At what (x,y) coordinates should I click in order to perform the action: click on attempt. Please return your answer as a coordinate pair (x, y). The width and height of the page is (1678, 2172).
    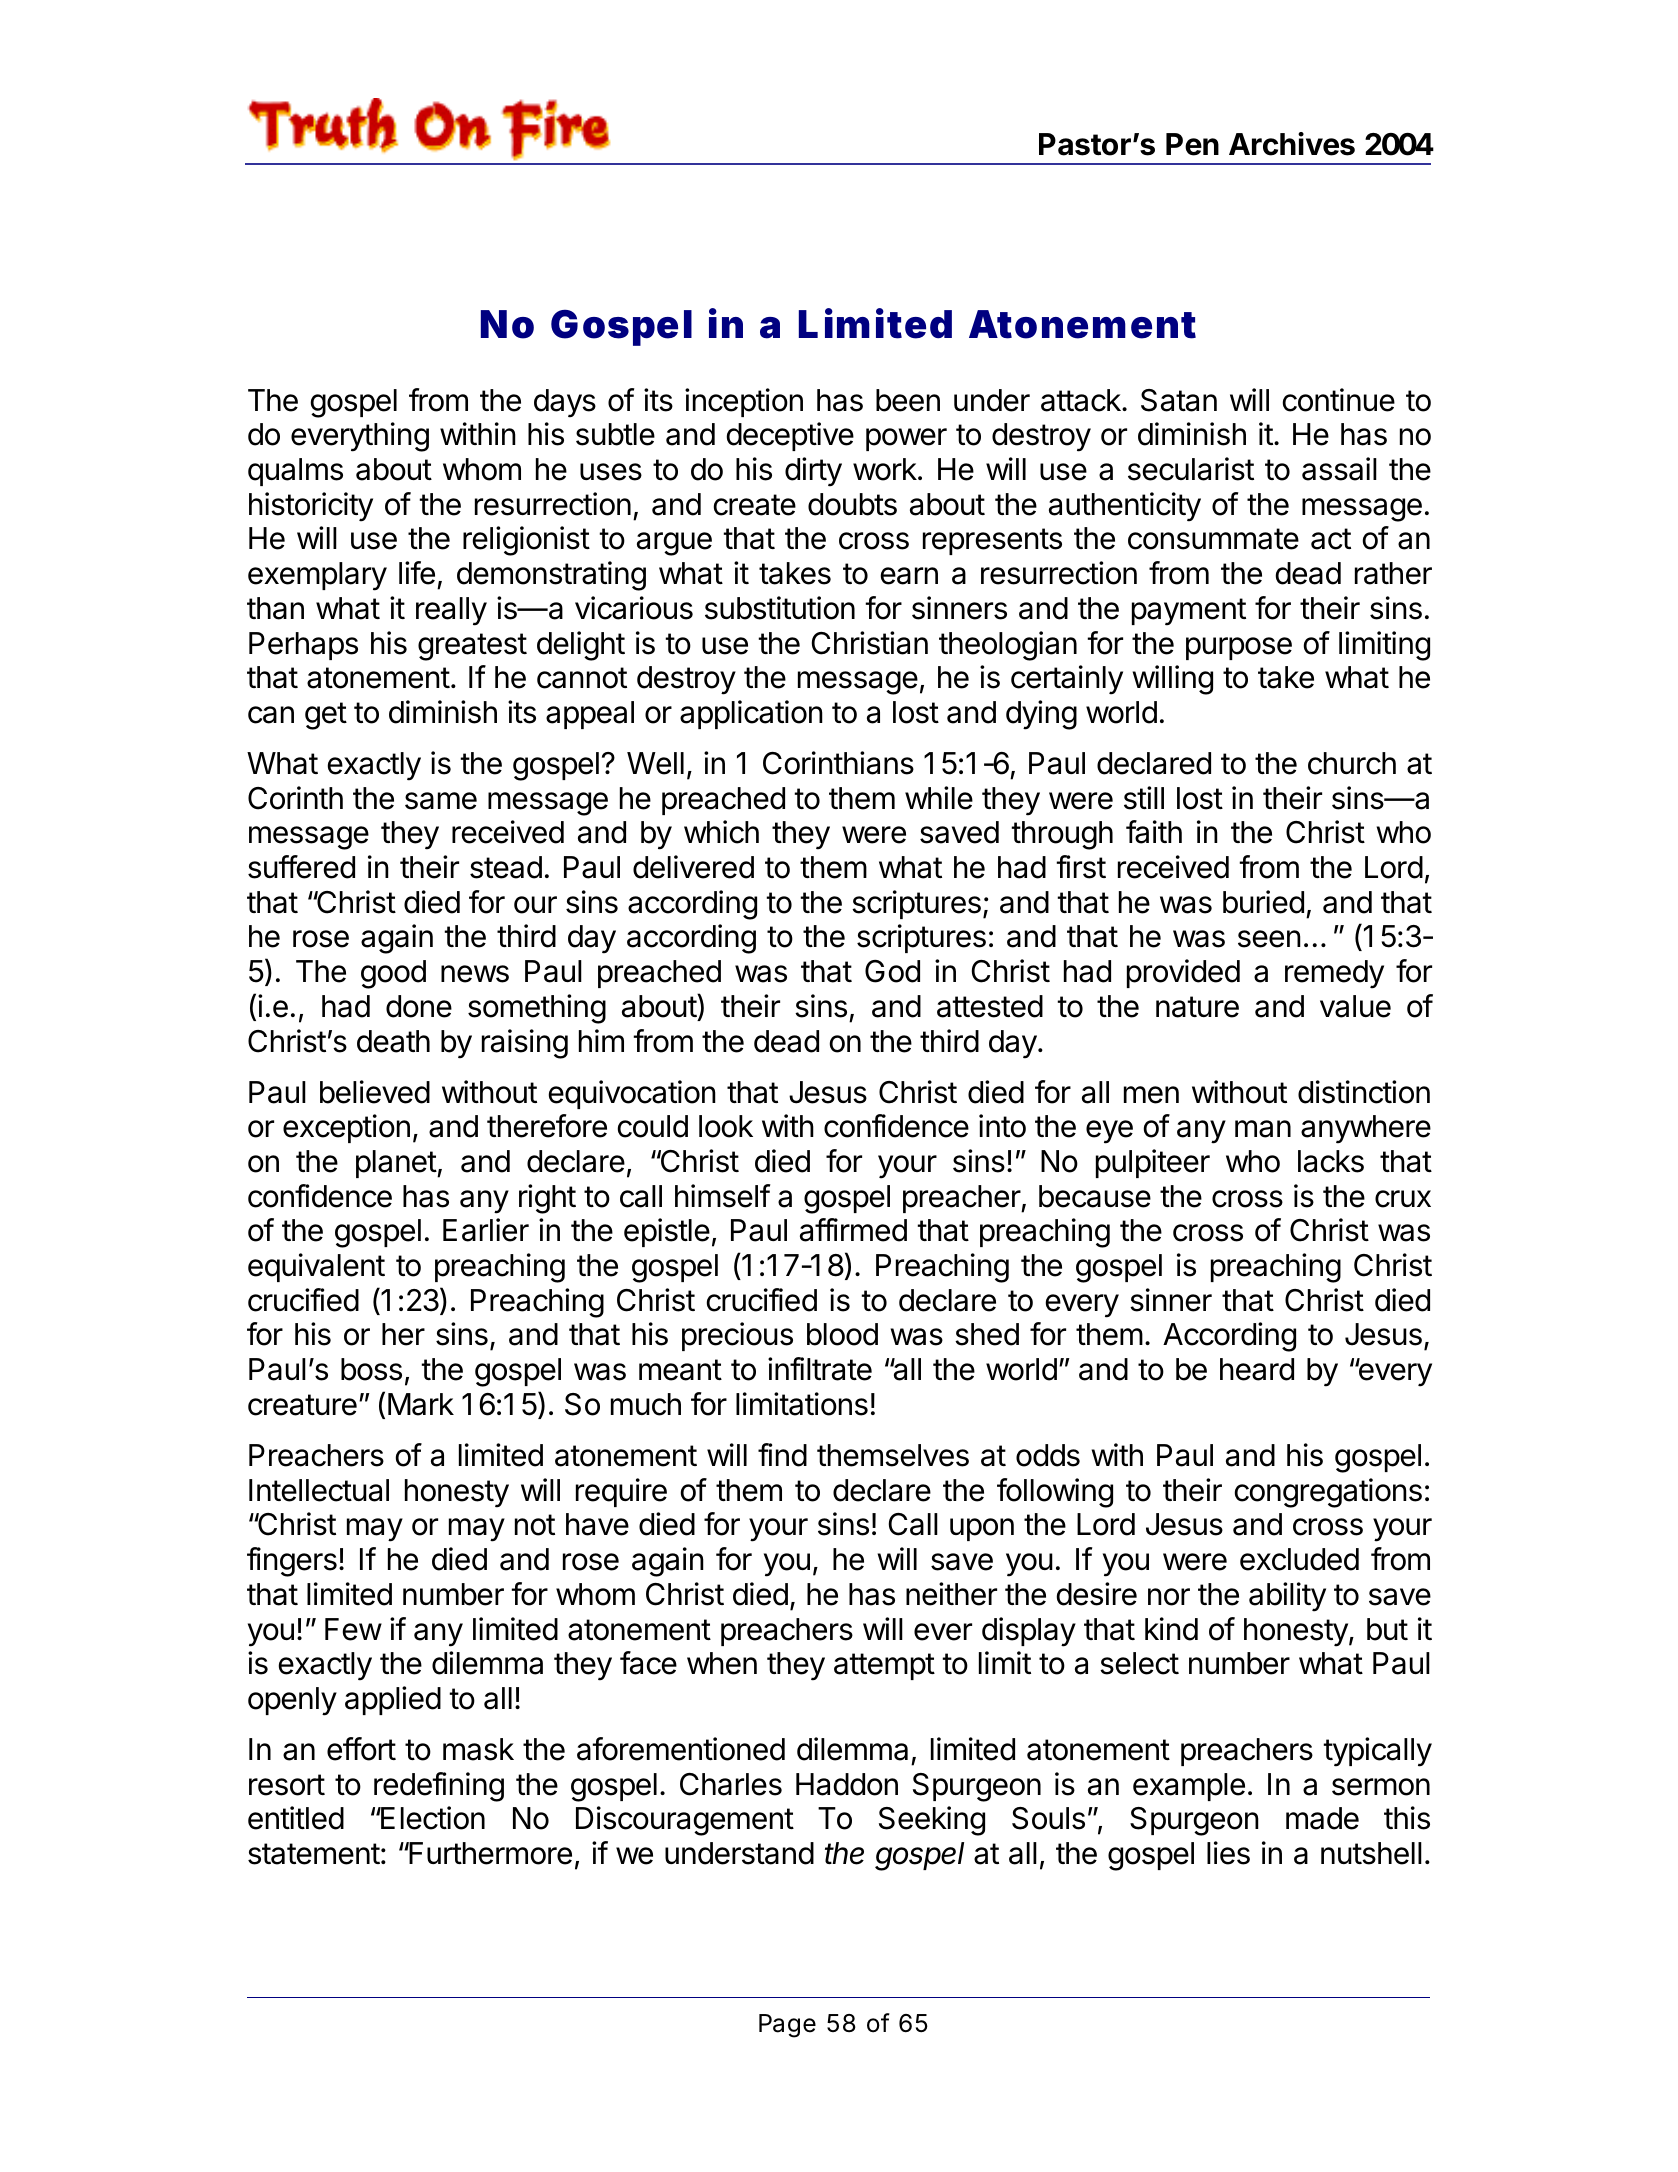
    Looking at the image, I should click on (884, 1666).
